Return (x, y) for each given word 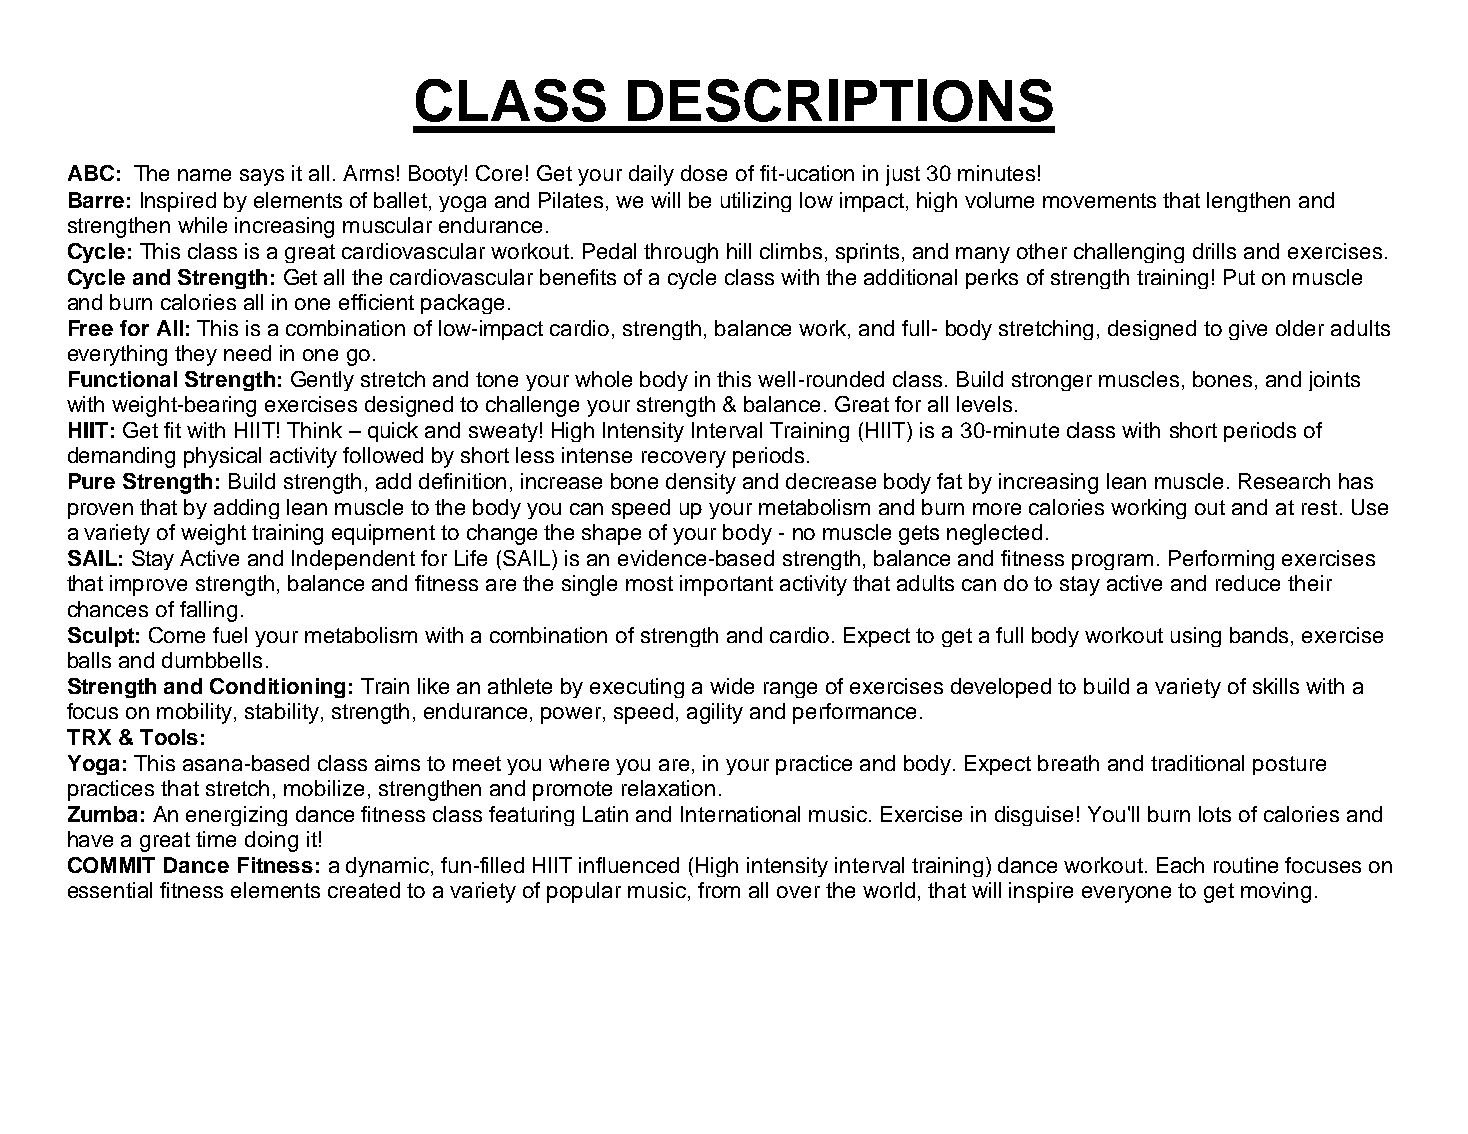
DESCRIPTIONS (840, 100)
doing (271, 841)
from (719, 890)
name (204, 175)
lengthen (1248, 202)
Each (1180, 865)
